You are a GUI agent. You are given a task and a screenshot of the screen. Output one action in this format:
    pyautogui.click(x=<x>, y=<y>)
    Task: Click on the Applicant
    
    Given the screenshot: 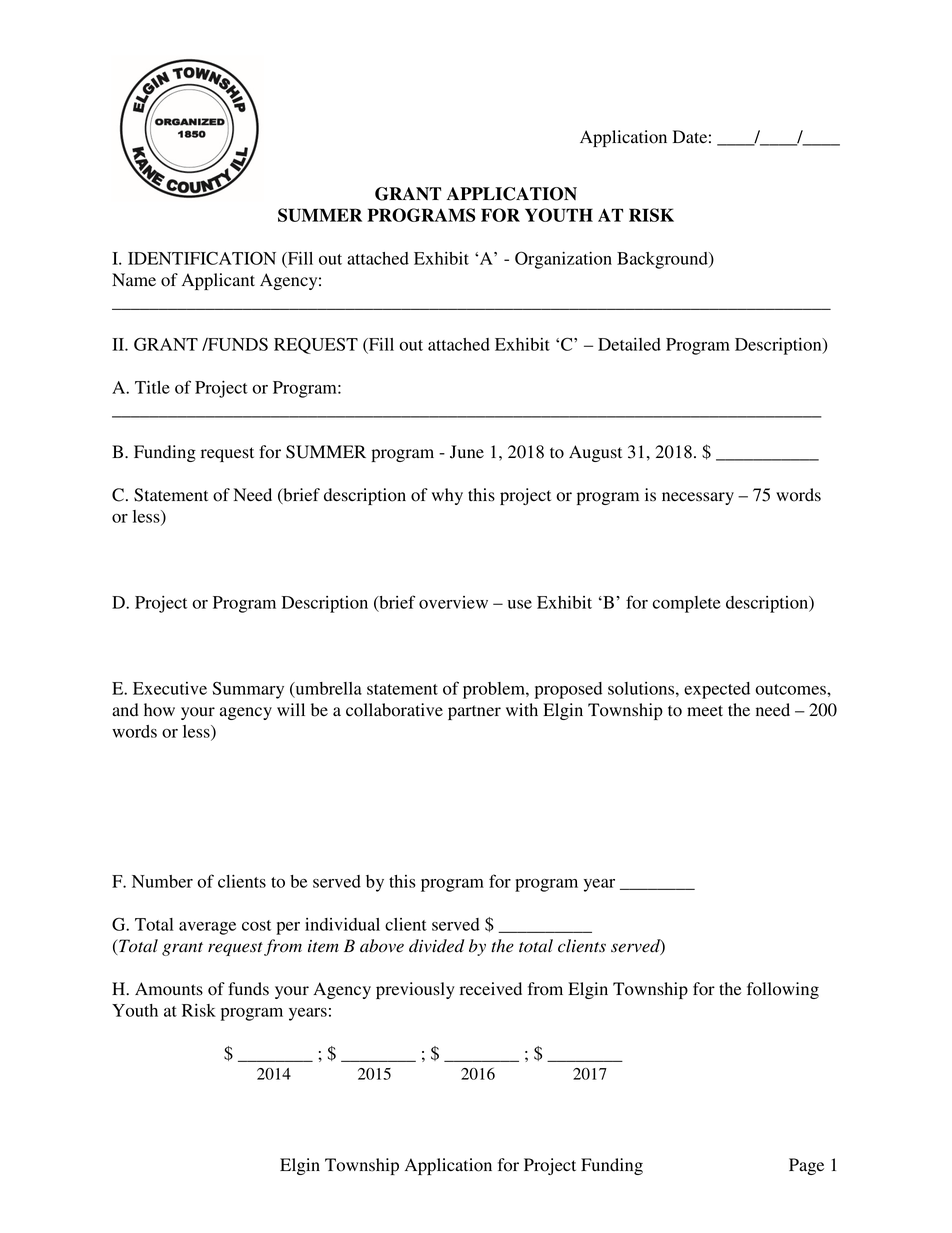 What is the action you would take?
    pyautogui.click(x=218, y=281)
